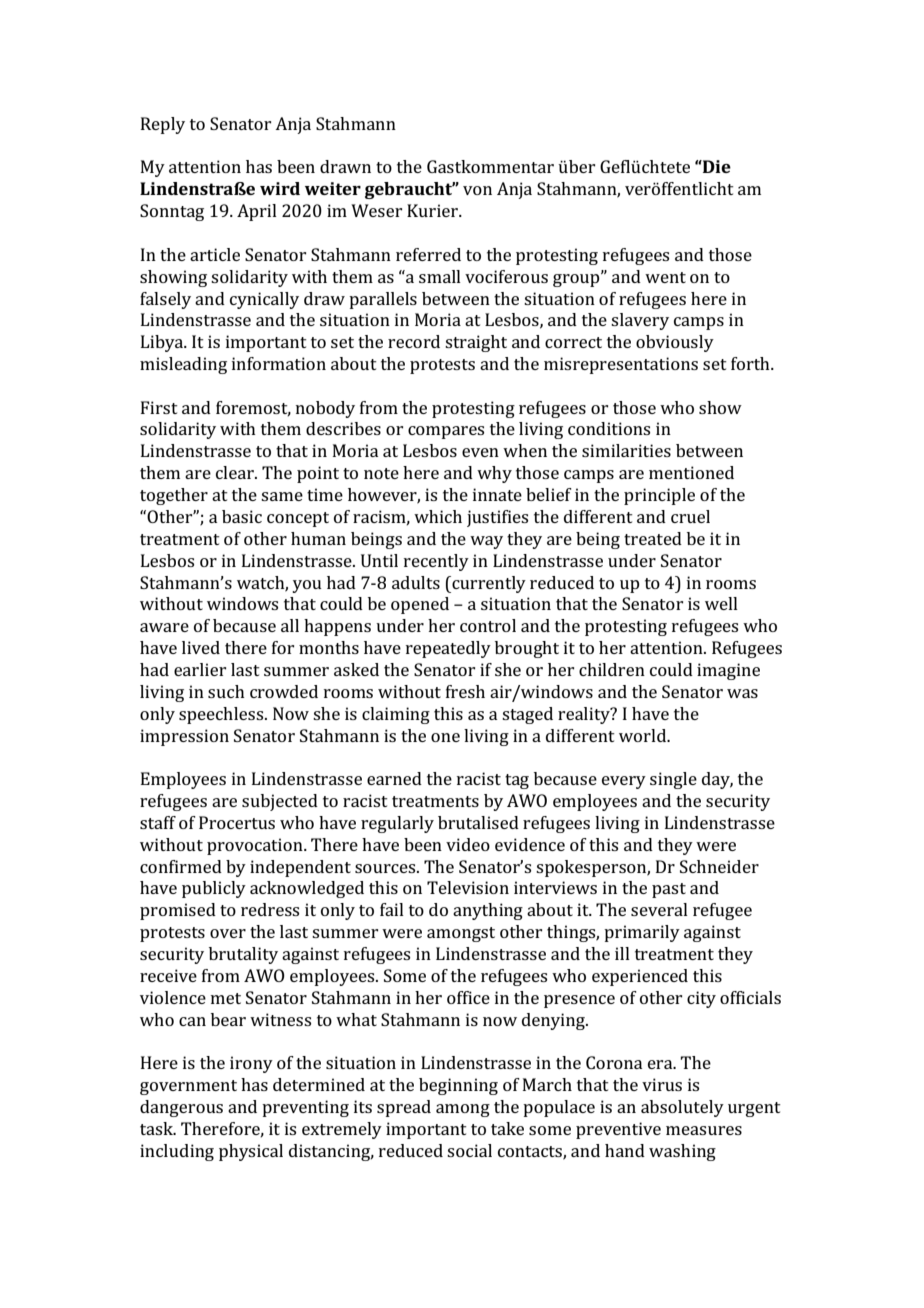 The height and width of the screenshot is (1308, 924). I want to click on physical, so click(251, 1152).
